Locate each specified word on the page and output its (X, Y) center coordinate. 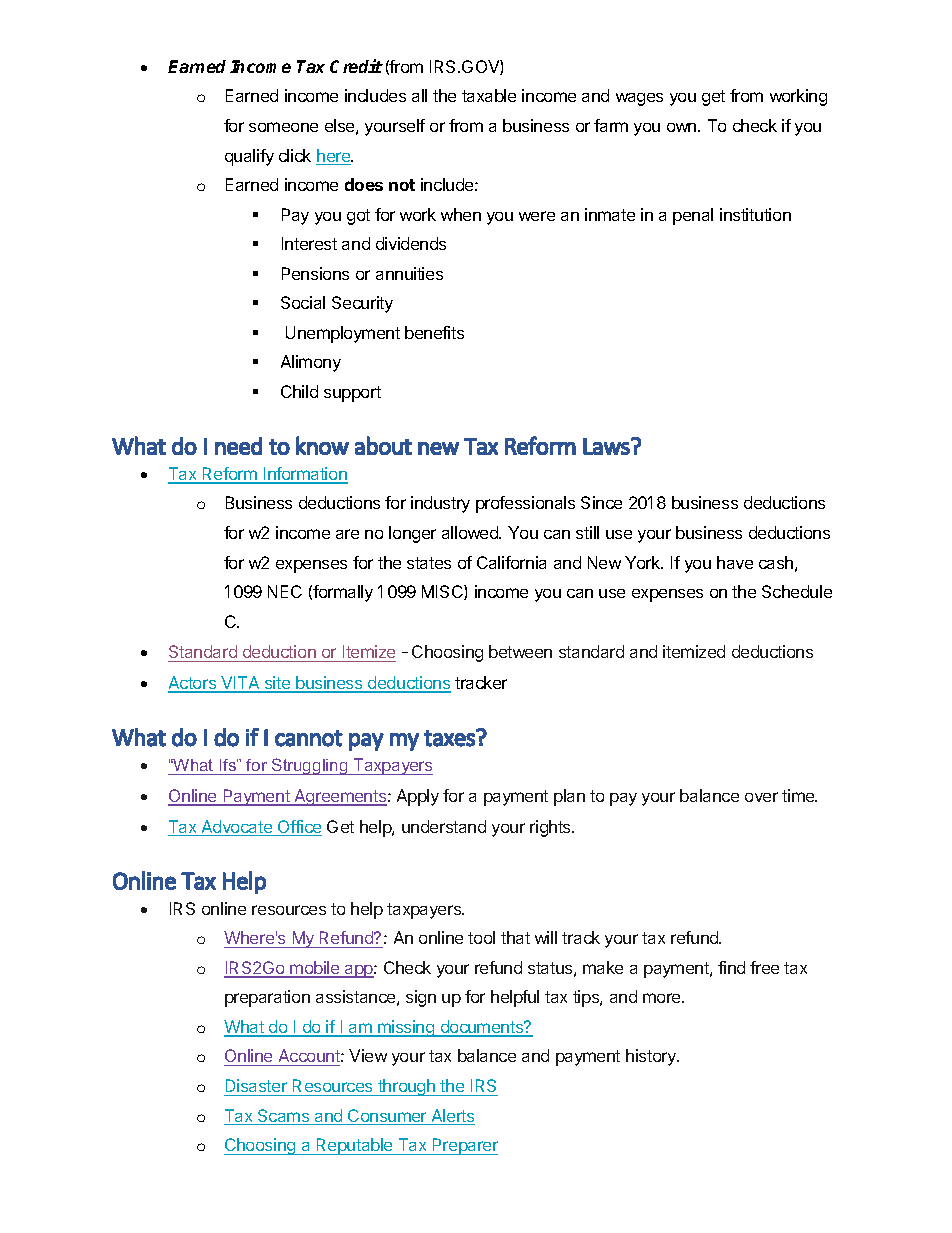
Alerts (452, 1117)
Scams (284, 1117)
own (683, 127)
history (652, 1057)
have (735, 562)
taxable (489, 95)
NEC (285, 591)
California (511, 562)
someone (283, 127)
